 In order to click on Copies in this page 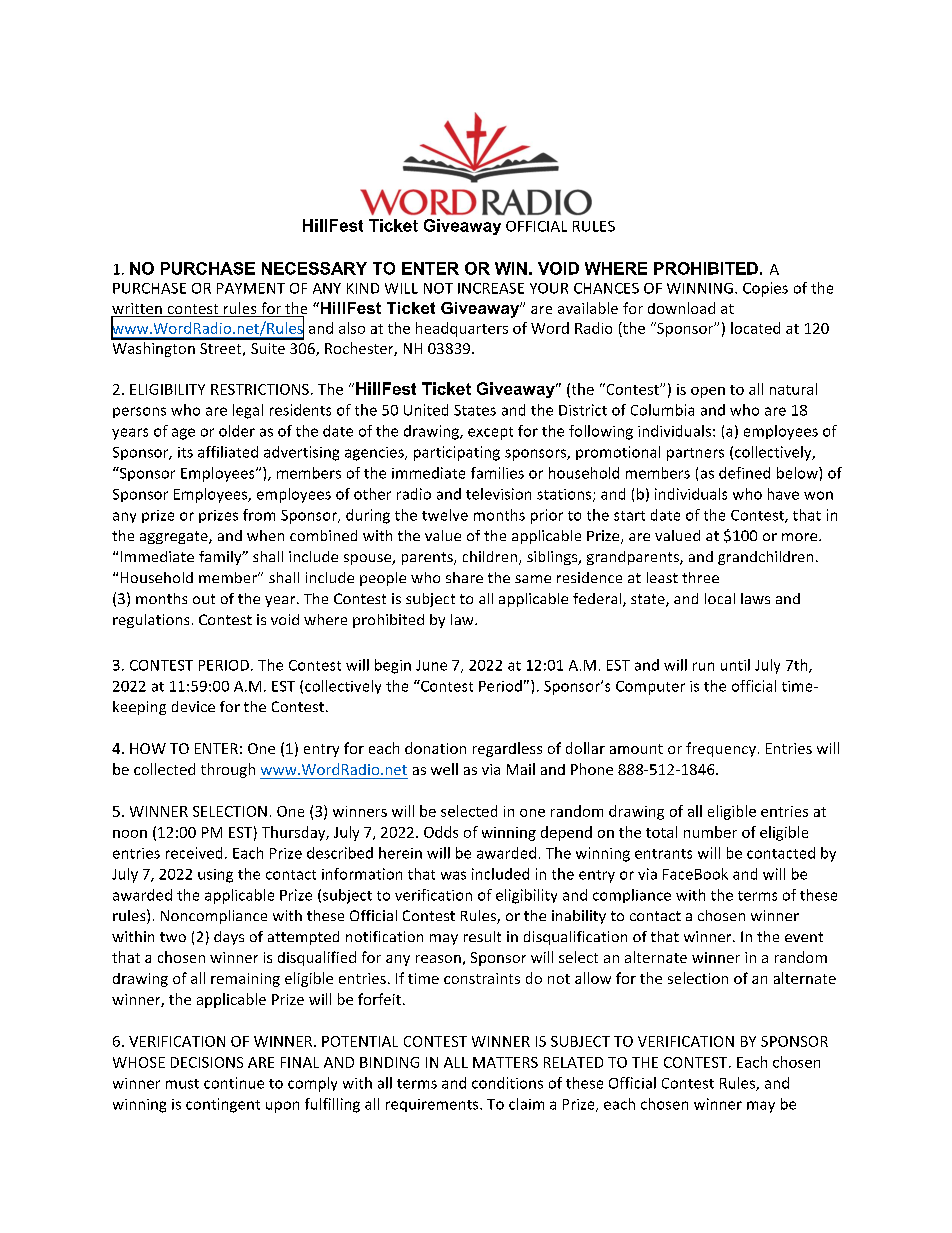, I will do `click(765, 289)`.
